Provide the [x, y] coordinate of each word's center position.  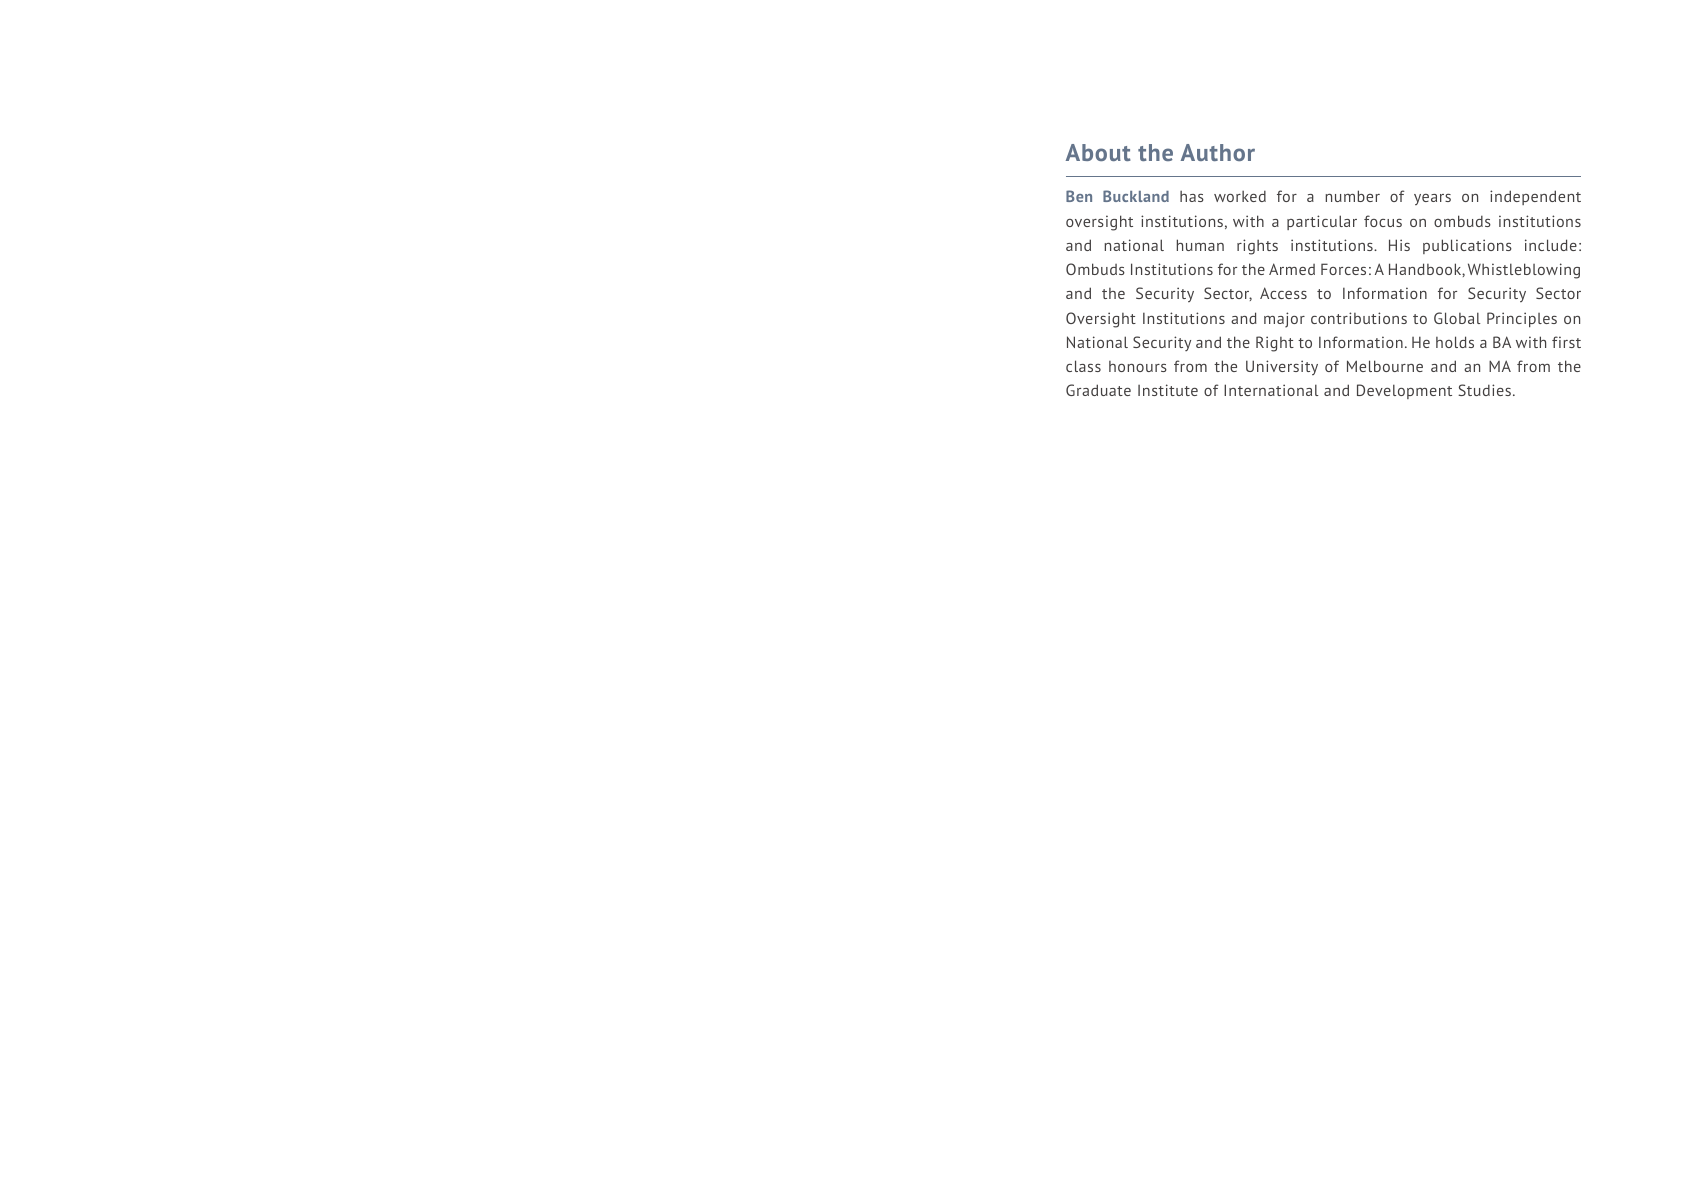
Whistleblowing [1524, 271]
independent [1535, 197]
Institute [1168, 390]
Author [1218, 152]
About [1098, 152]
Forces [1343, 269]
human [1200, 245]
